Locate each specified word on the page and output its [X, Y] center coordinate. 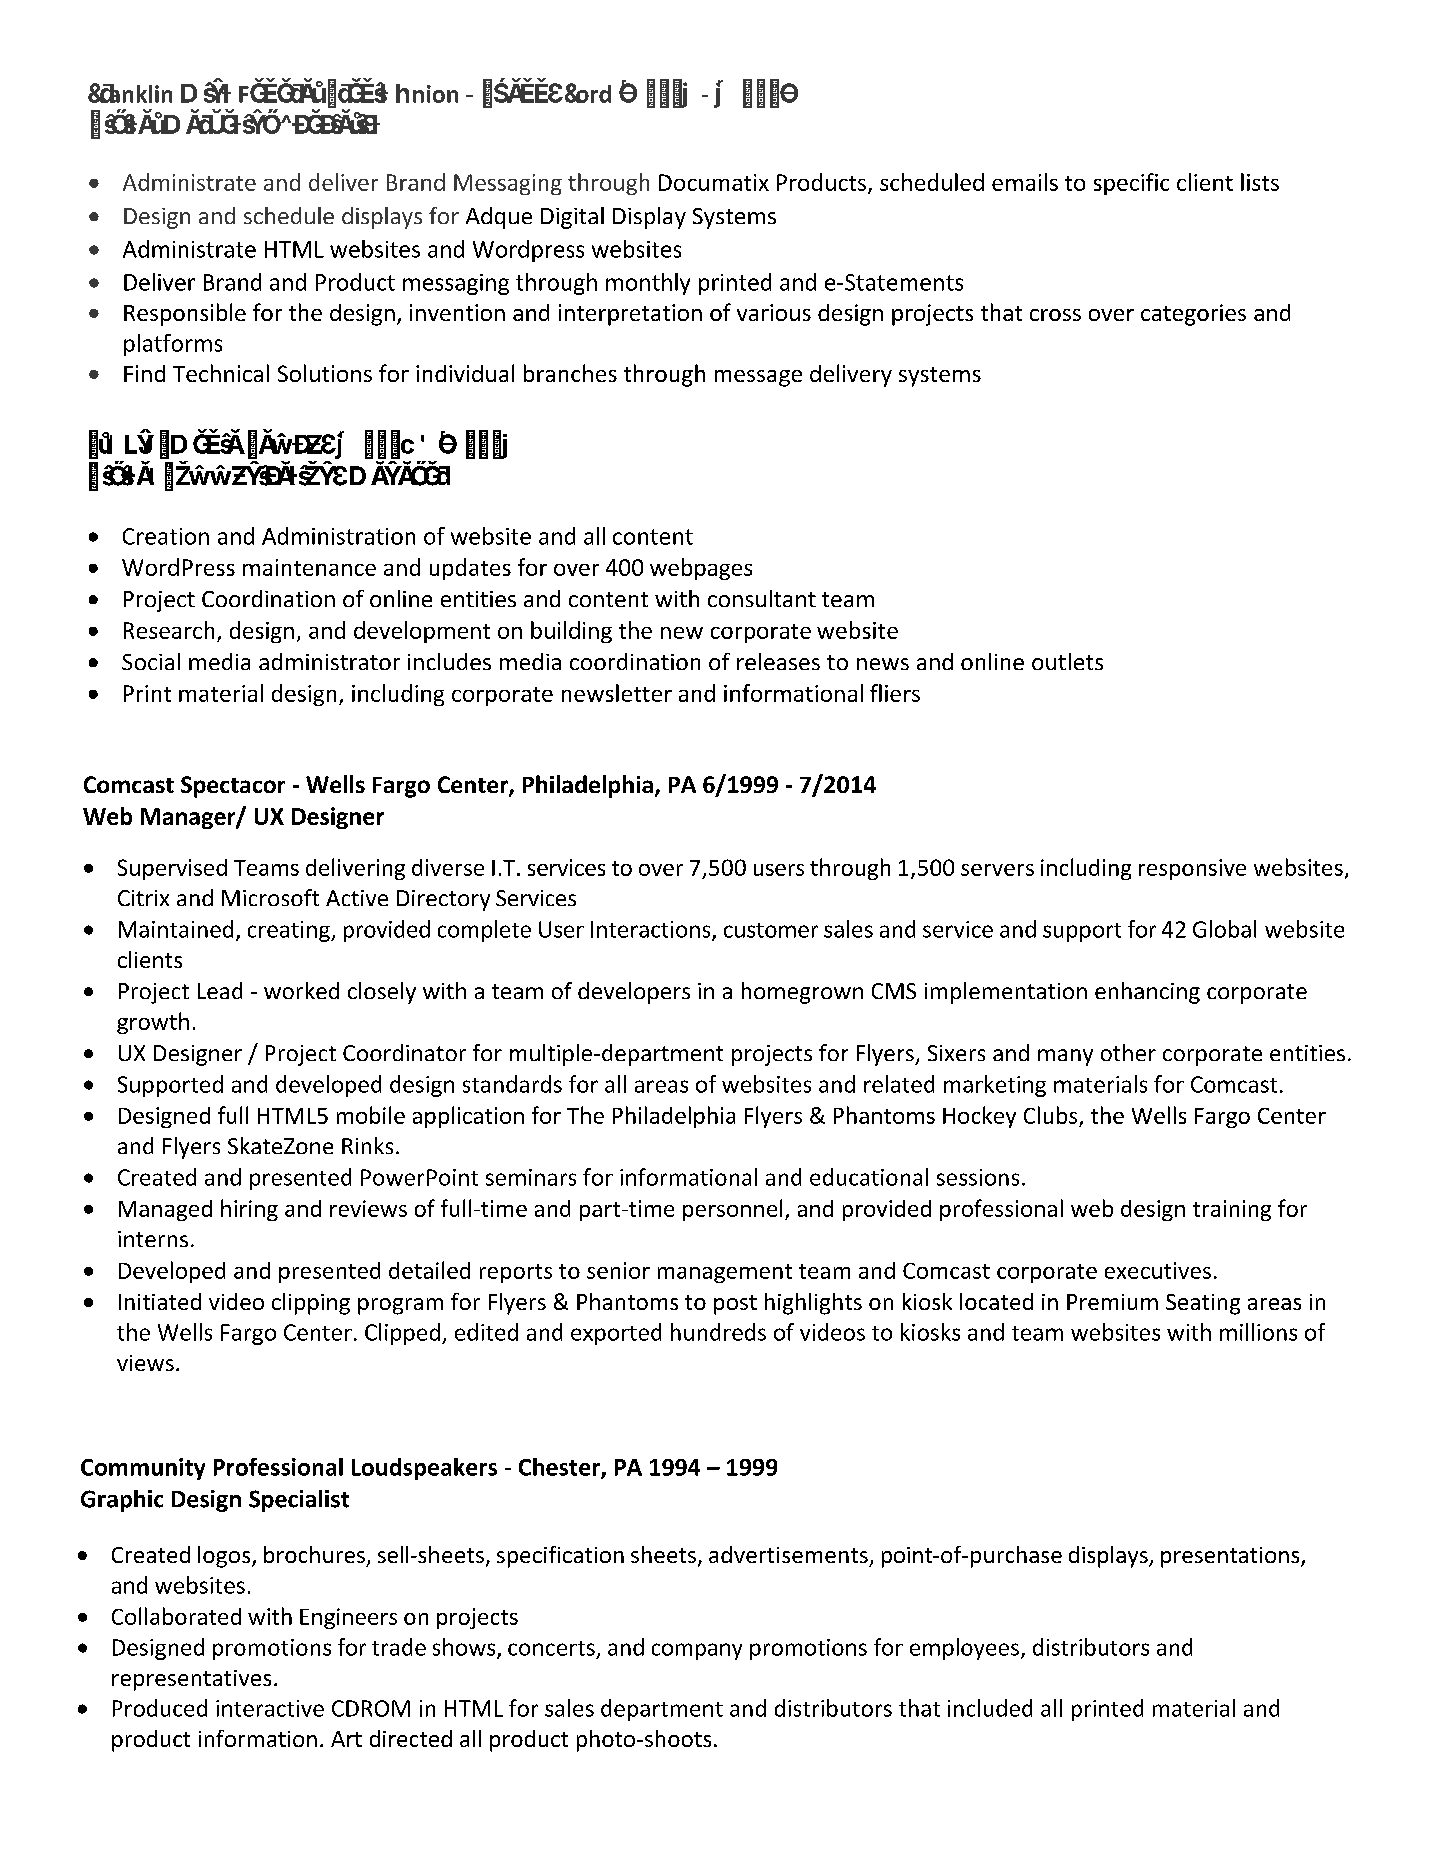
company [697, 1651]
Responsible [185, 314]
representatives [191, 1680]
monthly [648, 284]
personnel [732, 1210]
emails [1025, 182]
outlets [1067, 661]
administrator [329, 661]
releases [778, 661]
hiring [249, 1210]
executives [1158, 1270]
